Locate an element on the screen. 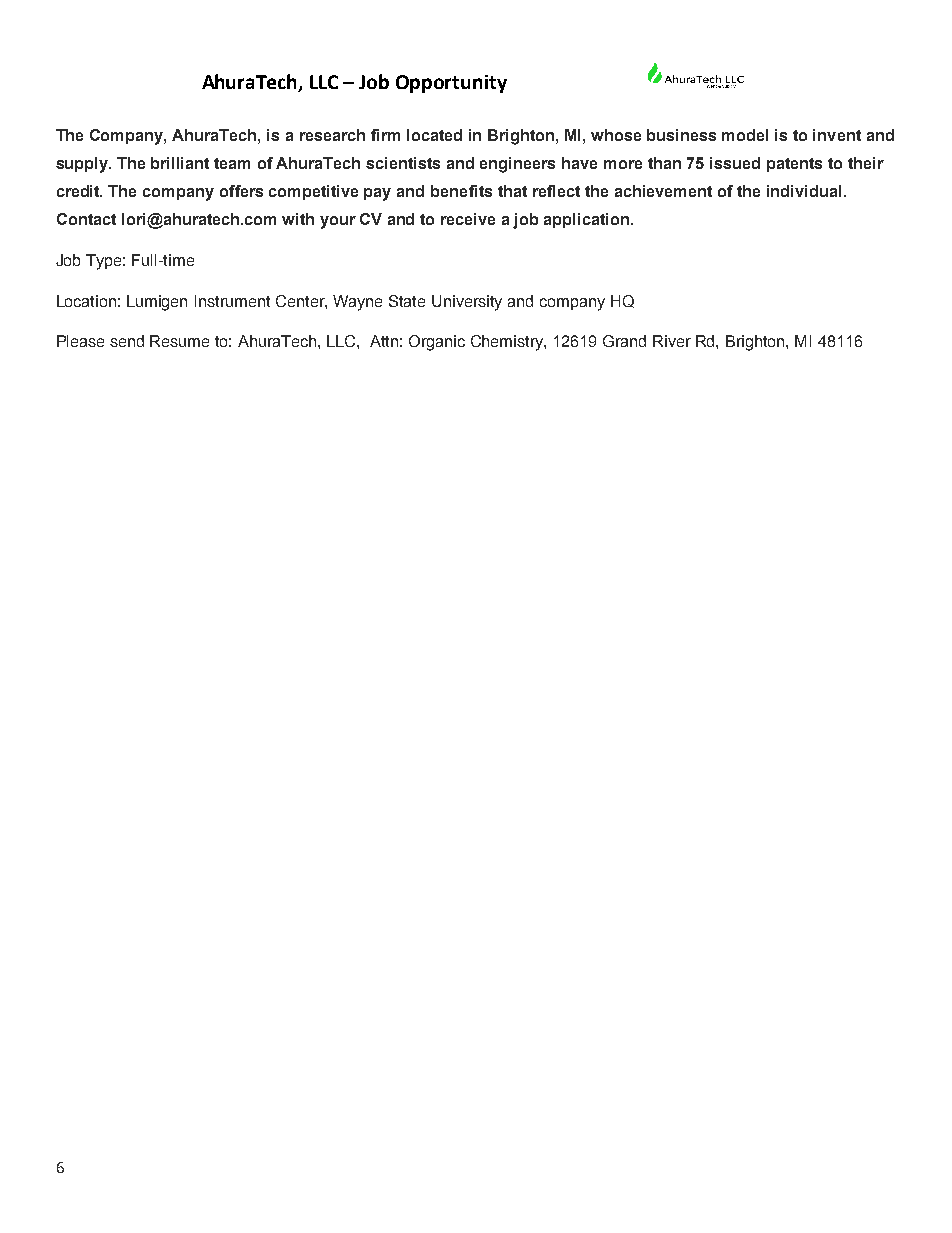  located is located at coordinates (434, 135).
